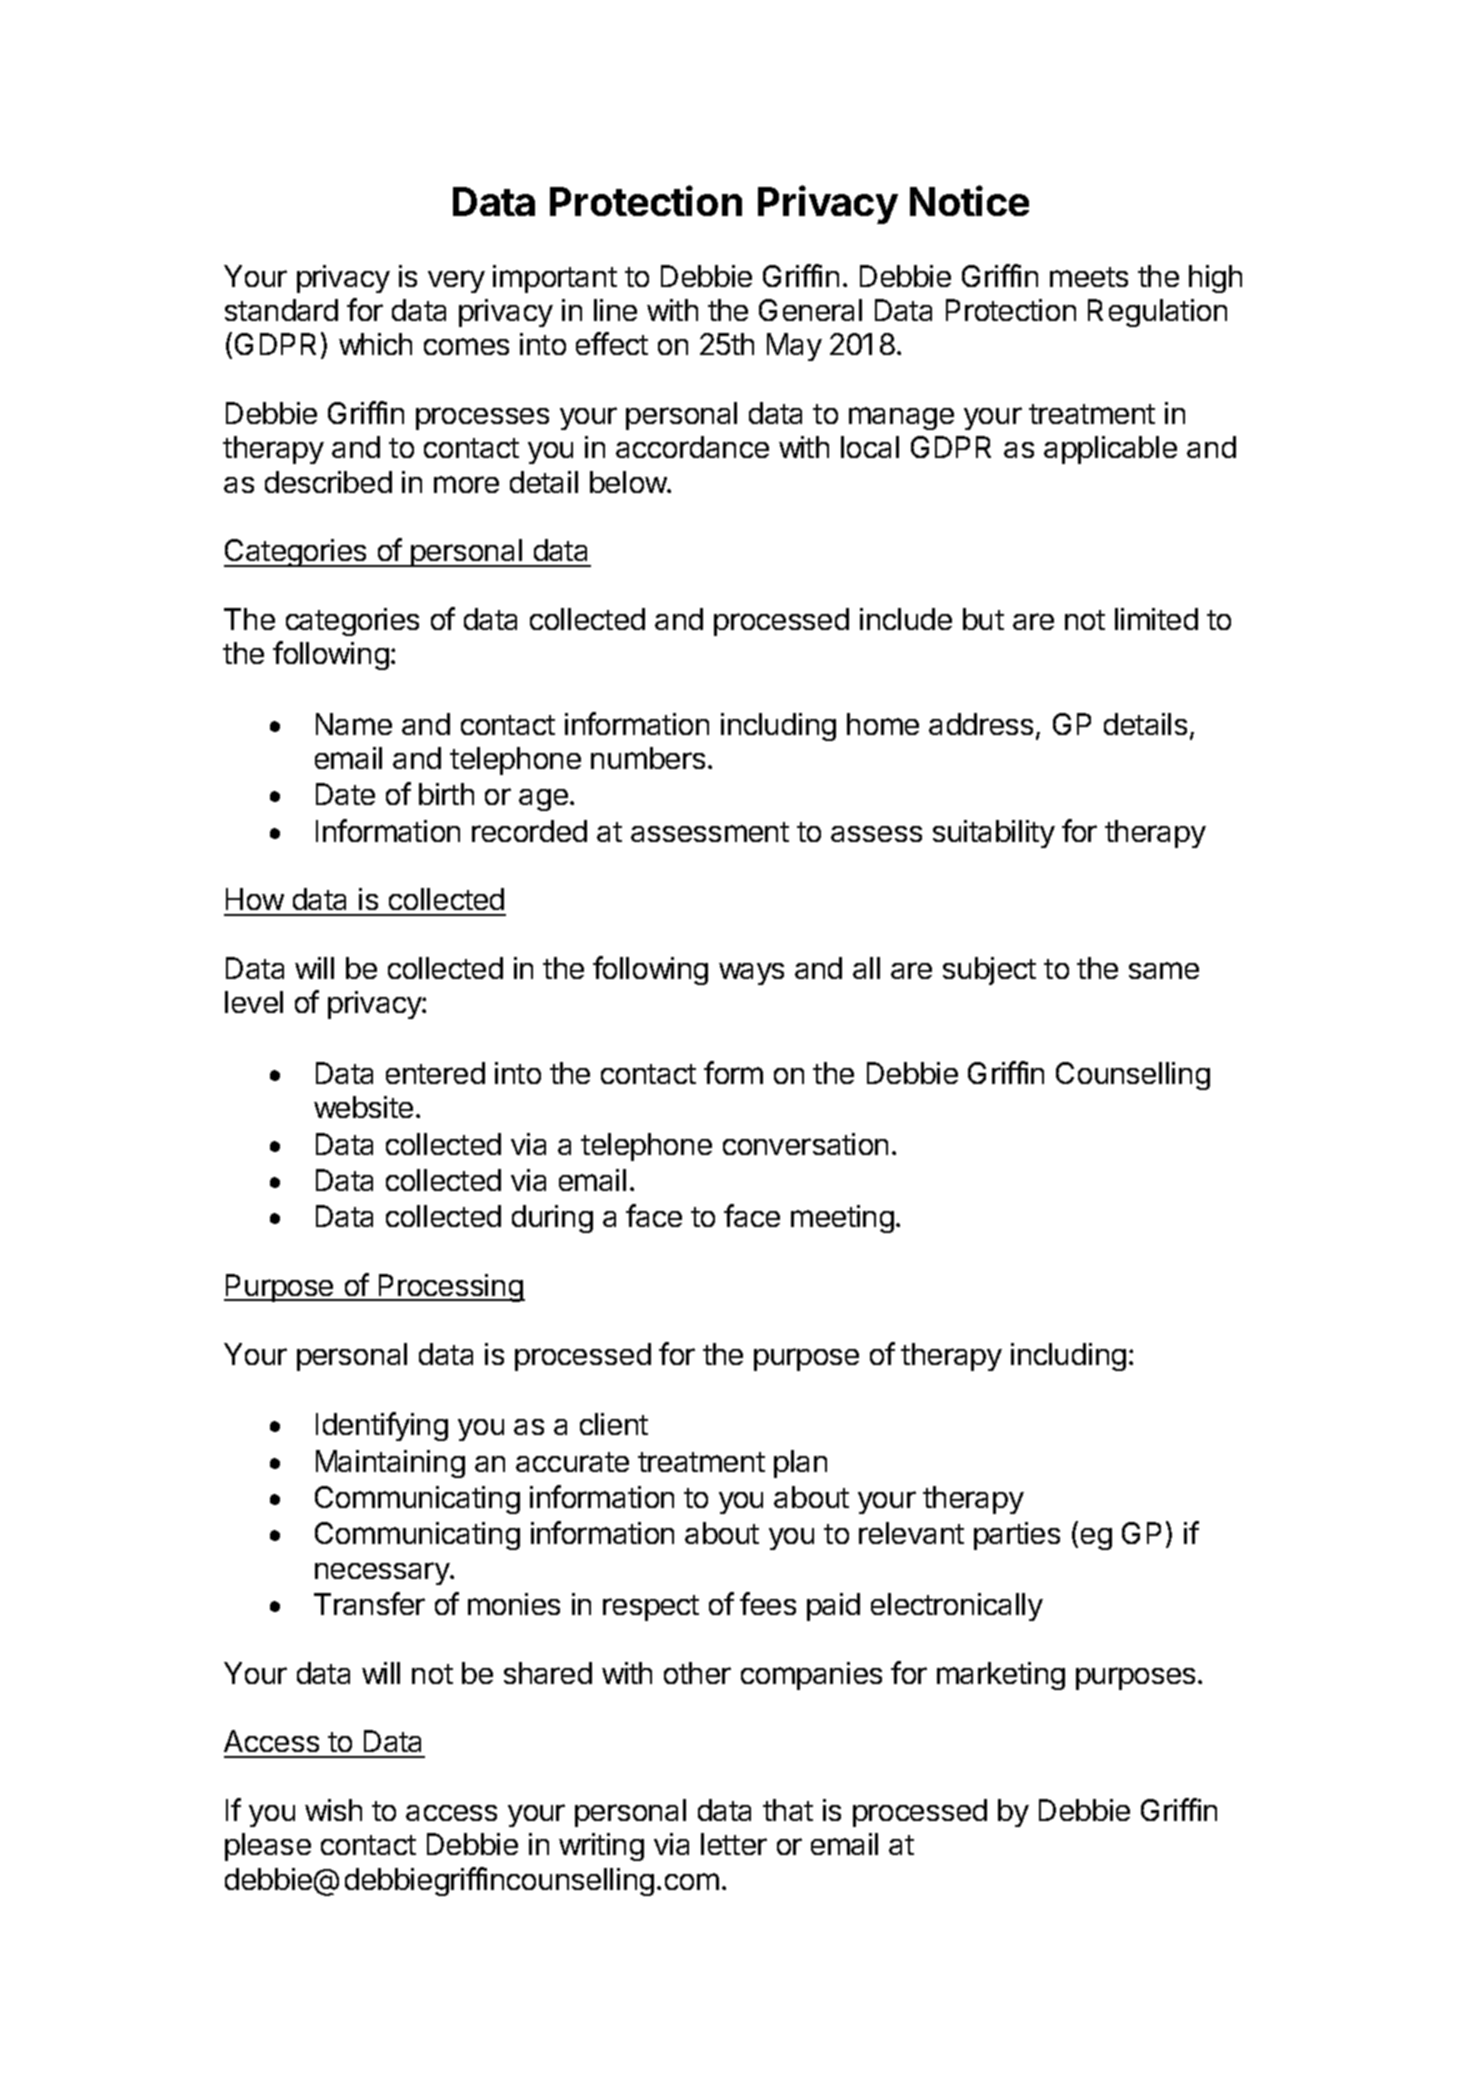 This document has width=1480, height=2094. Describe the element at coordinates (751, 974) in the document. I see `ways` at that location.
